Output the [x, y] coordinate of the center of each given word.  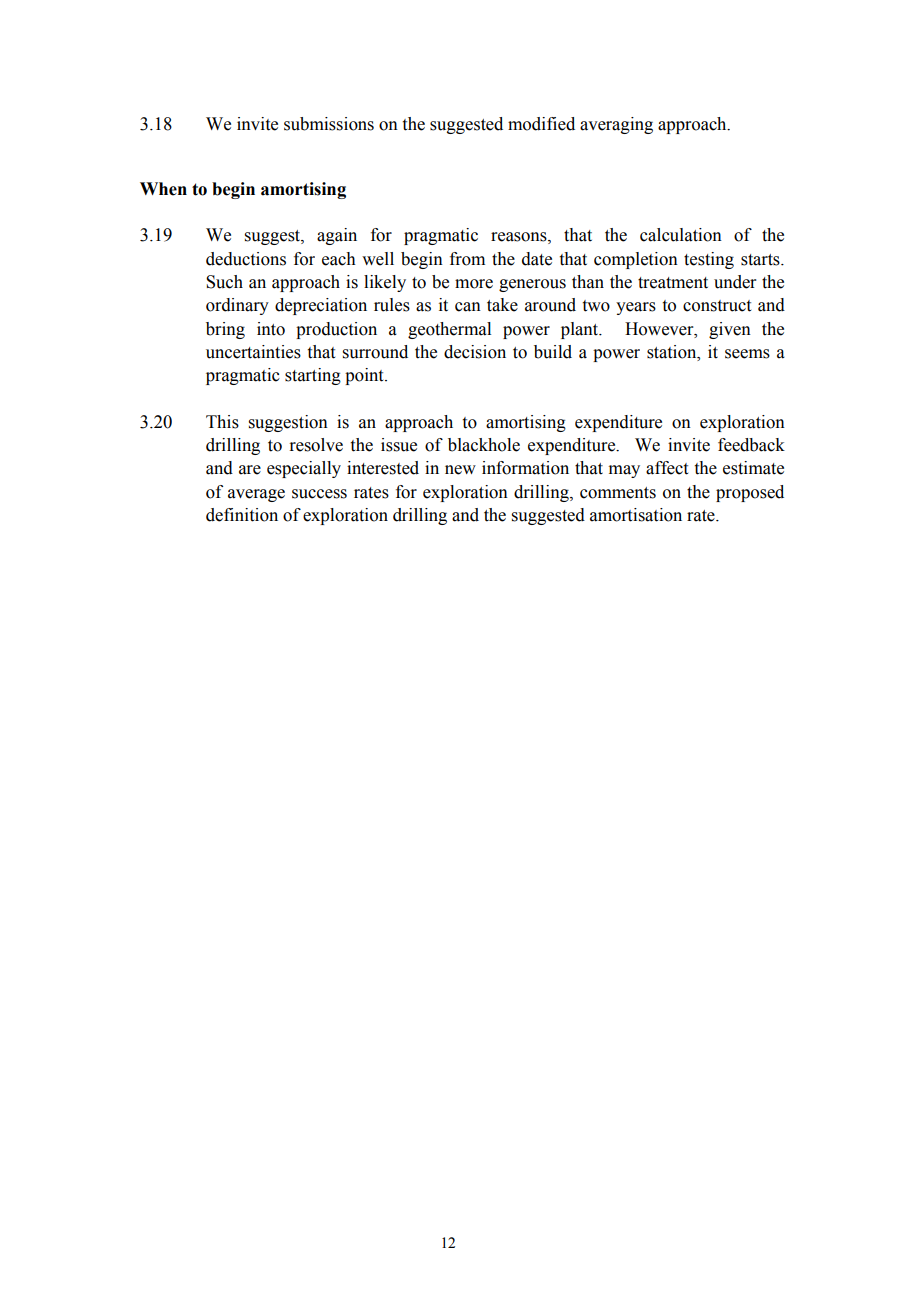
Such [224, 282]
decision [475, 352]
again [337, 236]
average [256, 495]
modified [541, 124]
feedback [751, 445]
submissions [329, 124]
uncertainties [253, 352]
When [163, 189]
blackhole [484, 445]
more [474, 284]
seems [747, 354]
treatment [673, 283]
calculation [681, 235]
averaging [616, 125]
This [222, 422]
